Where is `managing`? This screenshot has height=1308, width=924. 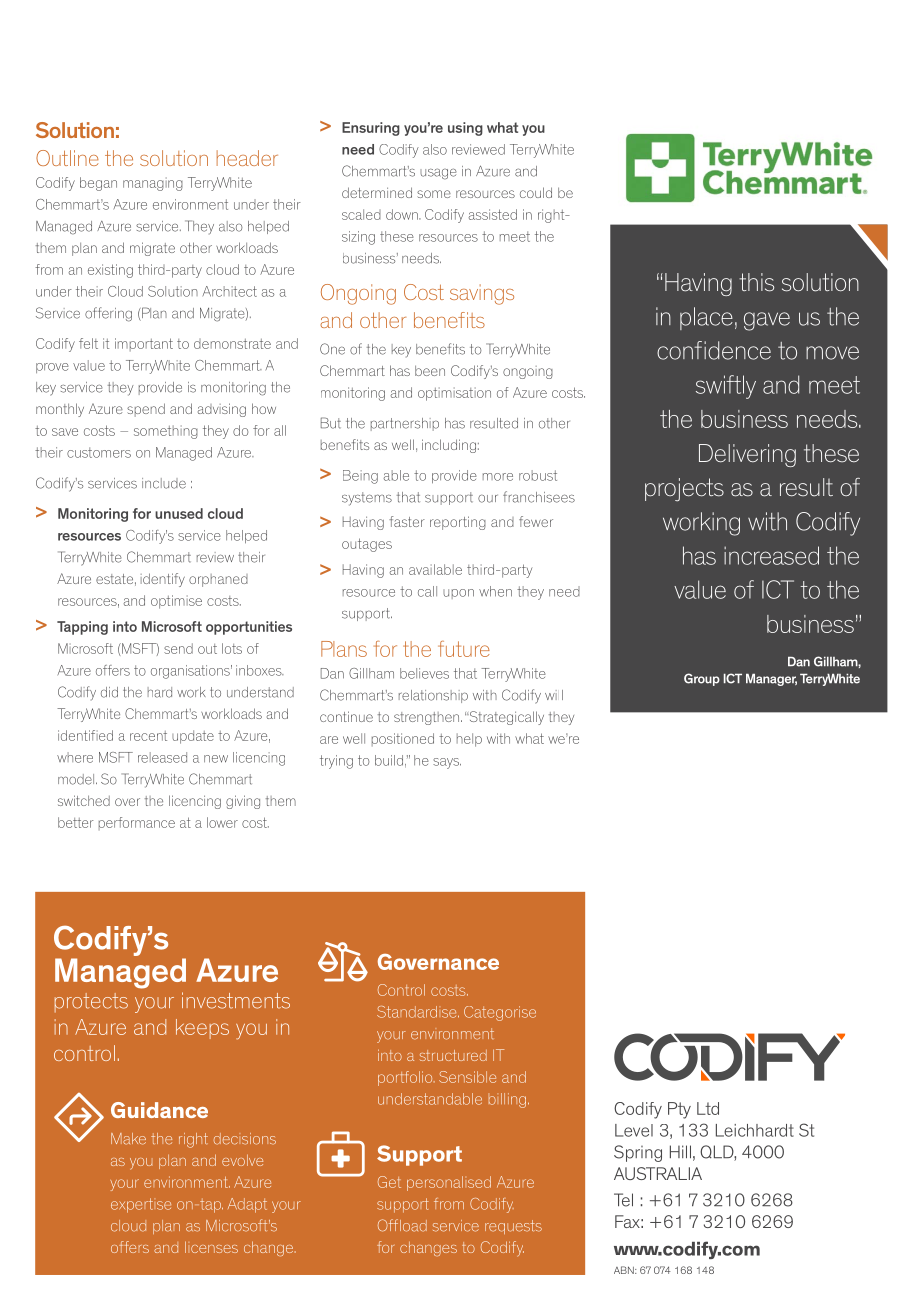 managing is located at coordinates (153, 184).
